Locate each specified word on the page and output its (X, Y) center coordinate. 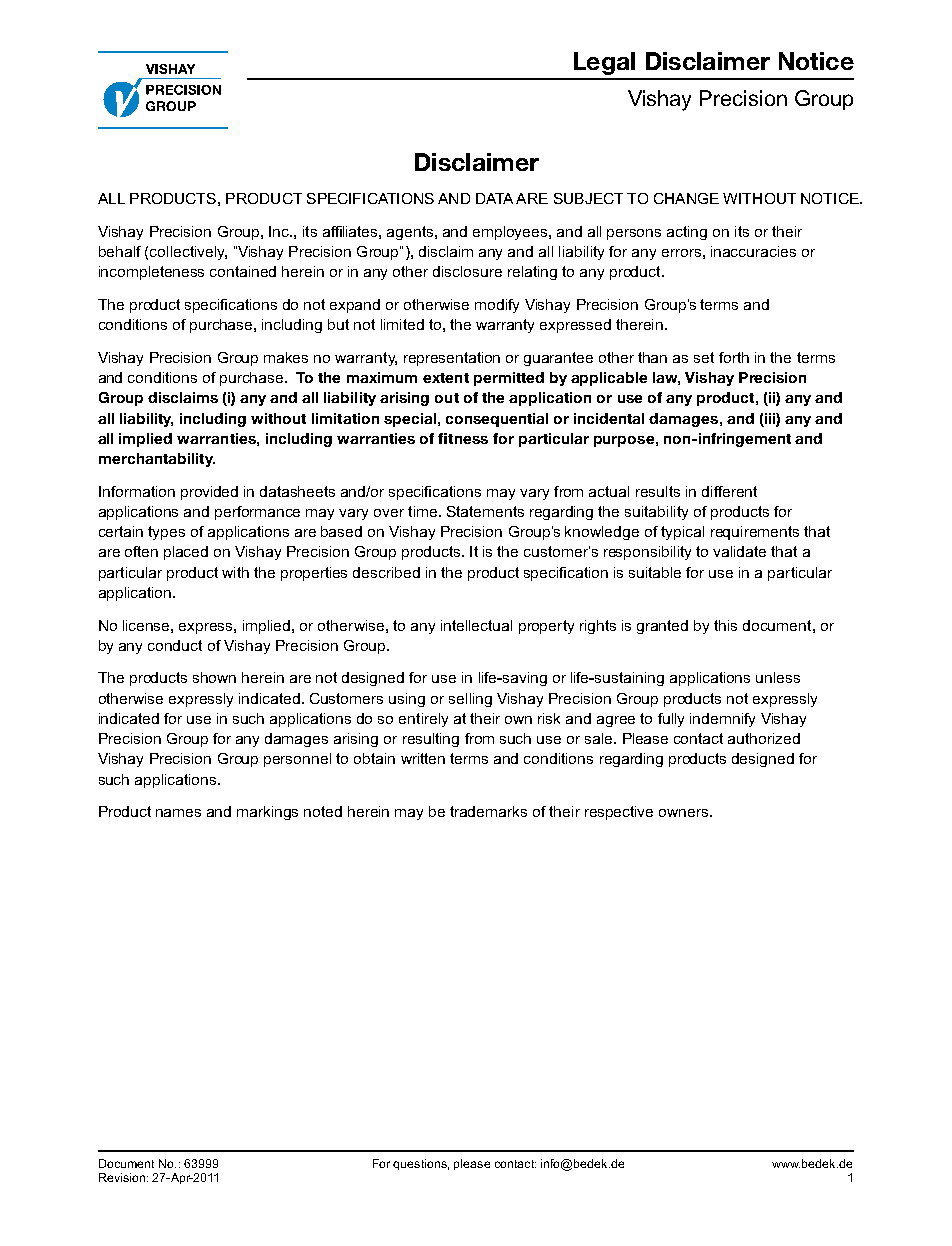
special (410, 420)
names (178, 813)
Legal (604, 63)
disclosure (467, 271)
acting (687, 233)
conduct (175, 645)
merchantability (157, 460)
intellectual (476, 625)
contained (243, 271)
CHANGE (686, 198)
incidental (609, 418)
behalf (120, 251)
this (725, 625)
